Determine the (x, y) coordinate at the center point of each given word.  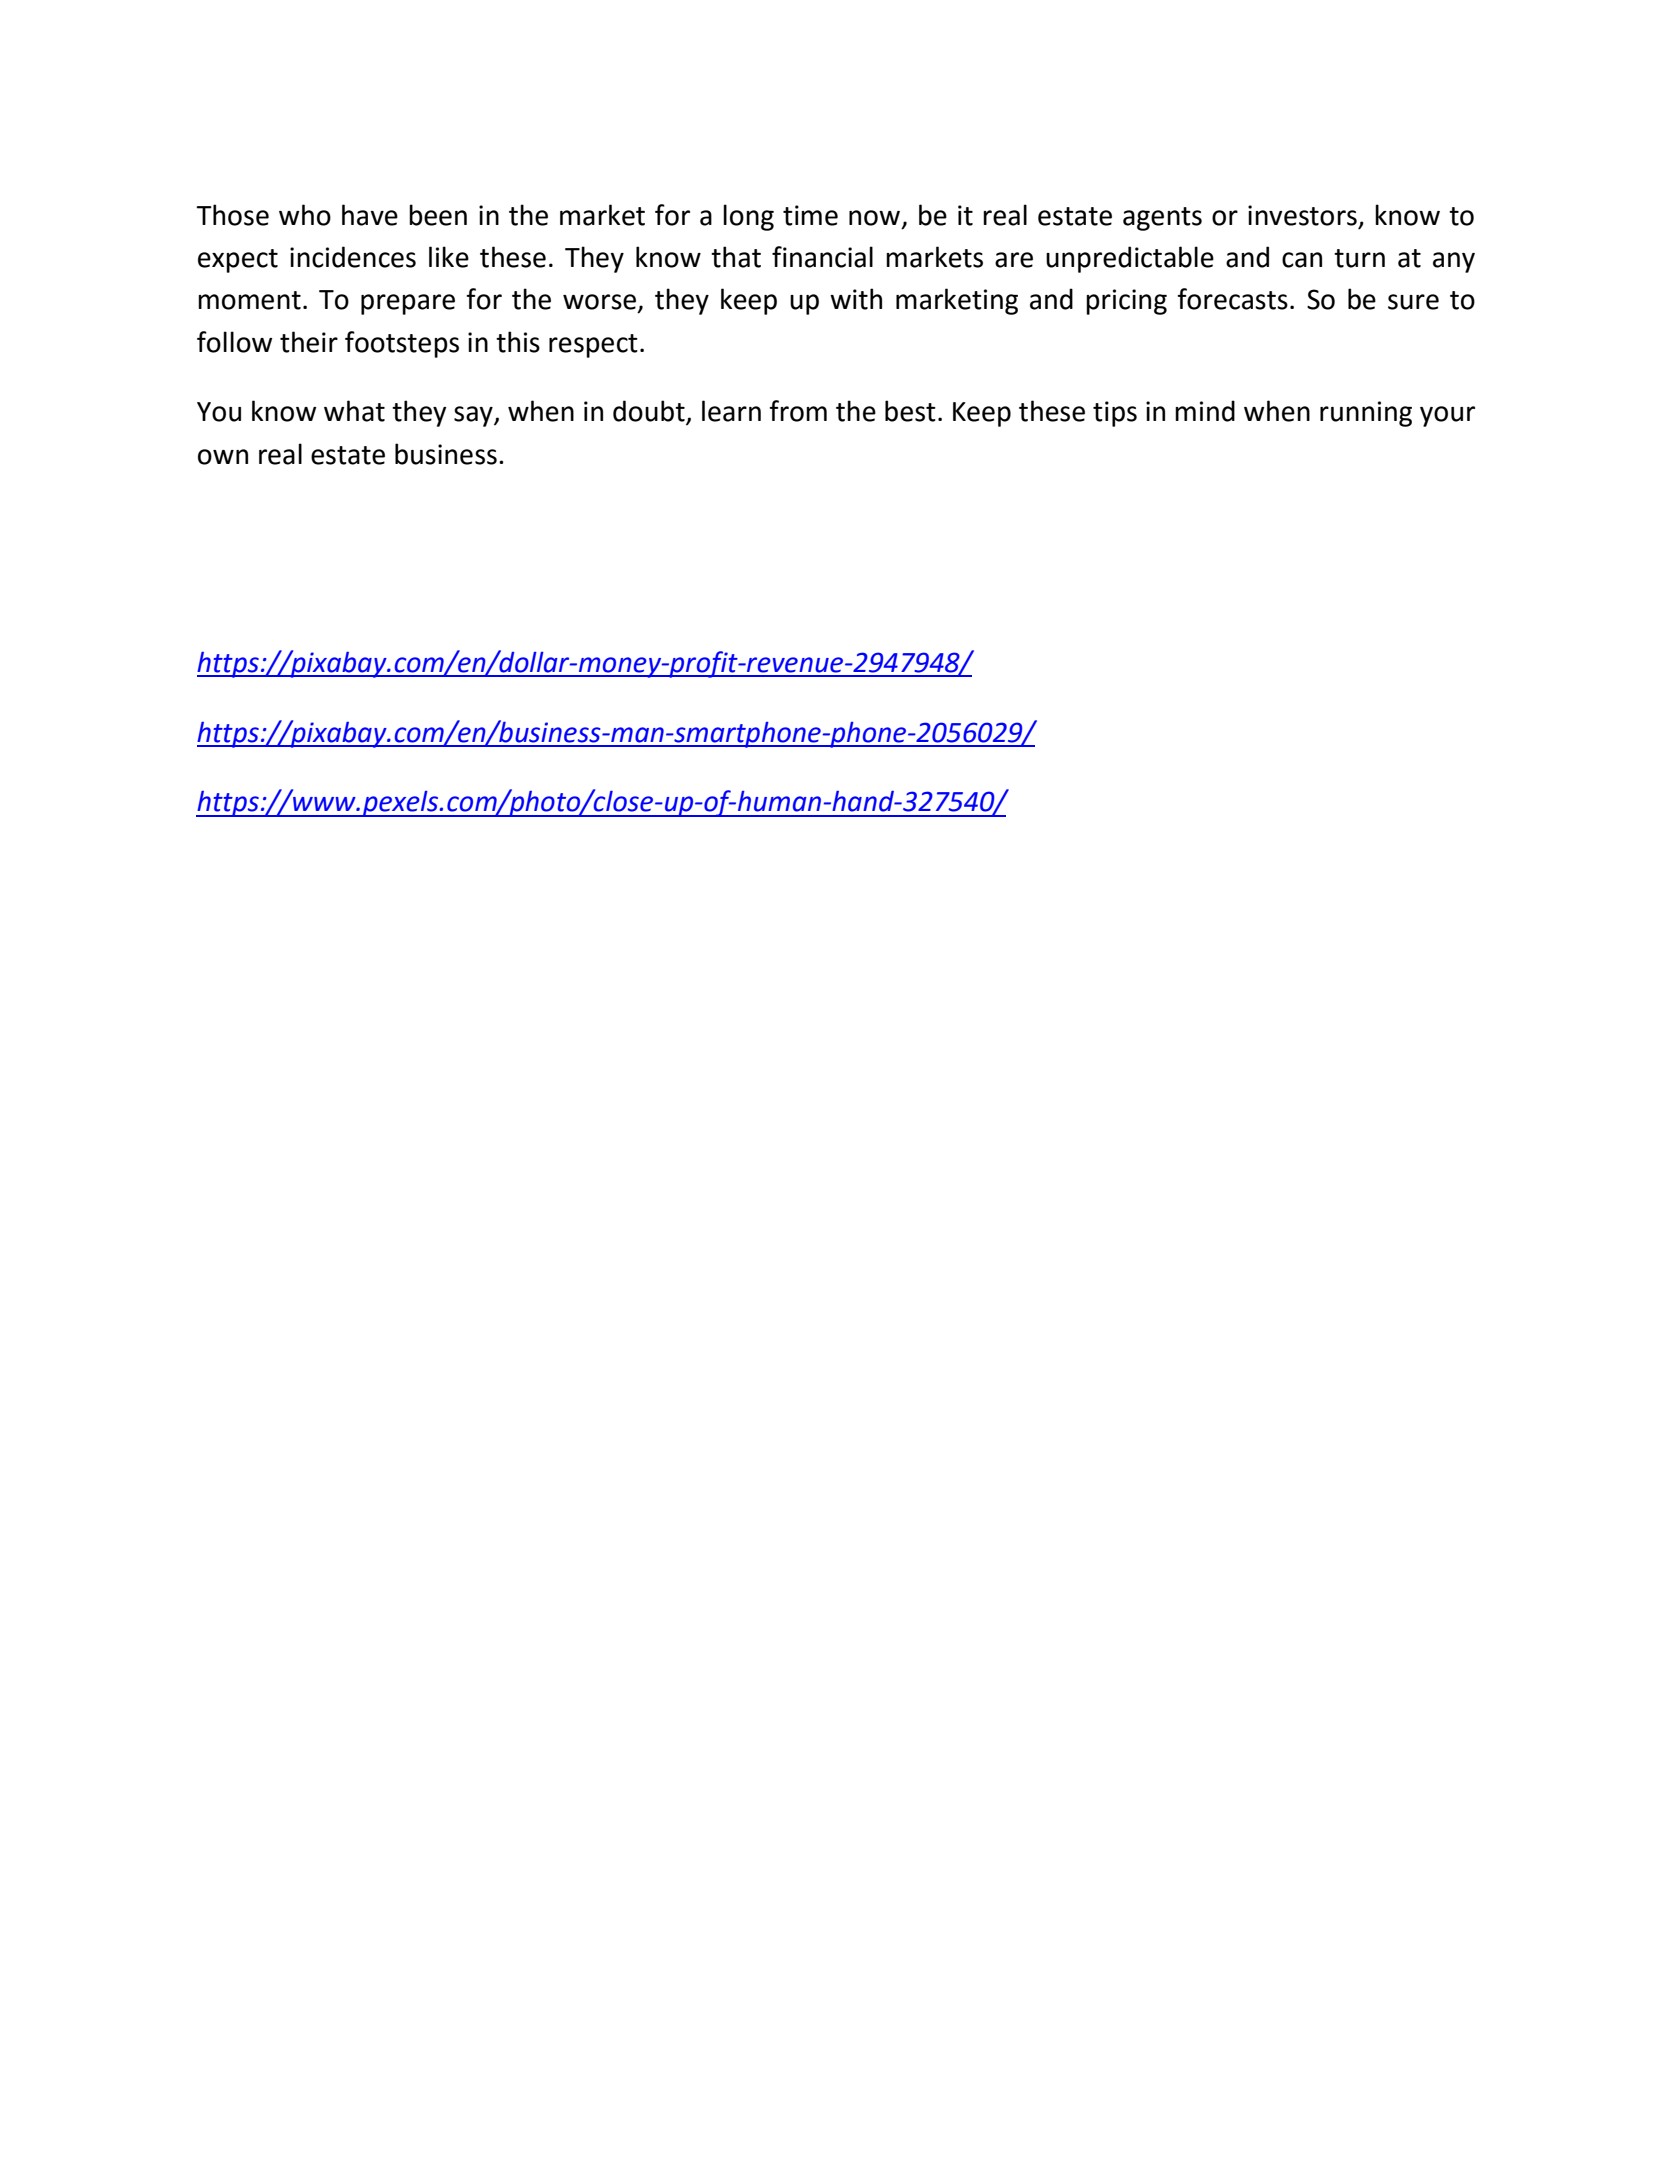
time (810, 215)
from (798, 411)
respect (593, 346)
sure (1413, 302)
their (309, 342)
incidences (353, 257)
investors (1302, 215)
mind (1205, 411)
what (354, 411)
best (910, 411)
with (856, 299)
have (370, 215)
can (1302, 260)
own (223, 457)
